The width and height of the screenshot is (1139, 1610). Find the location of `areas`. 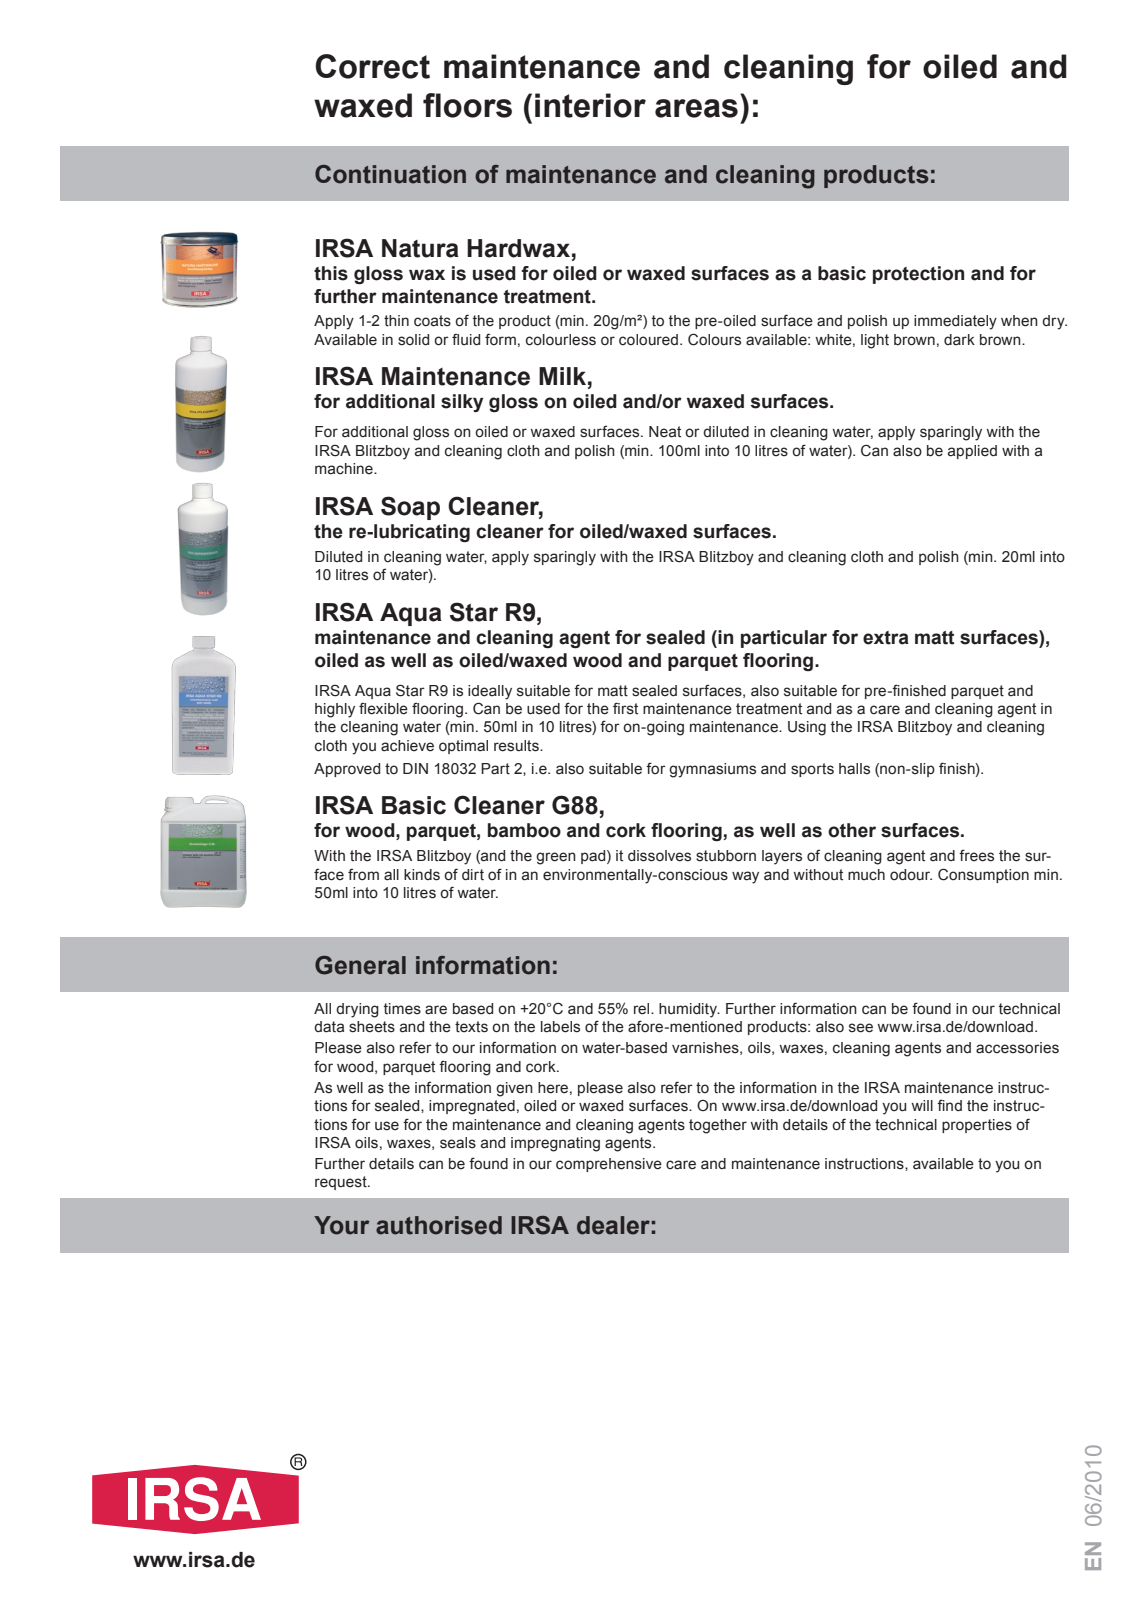

areas is located at coordinates (696, 108).
